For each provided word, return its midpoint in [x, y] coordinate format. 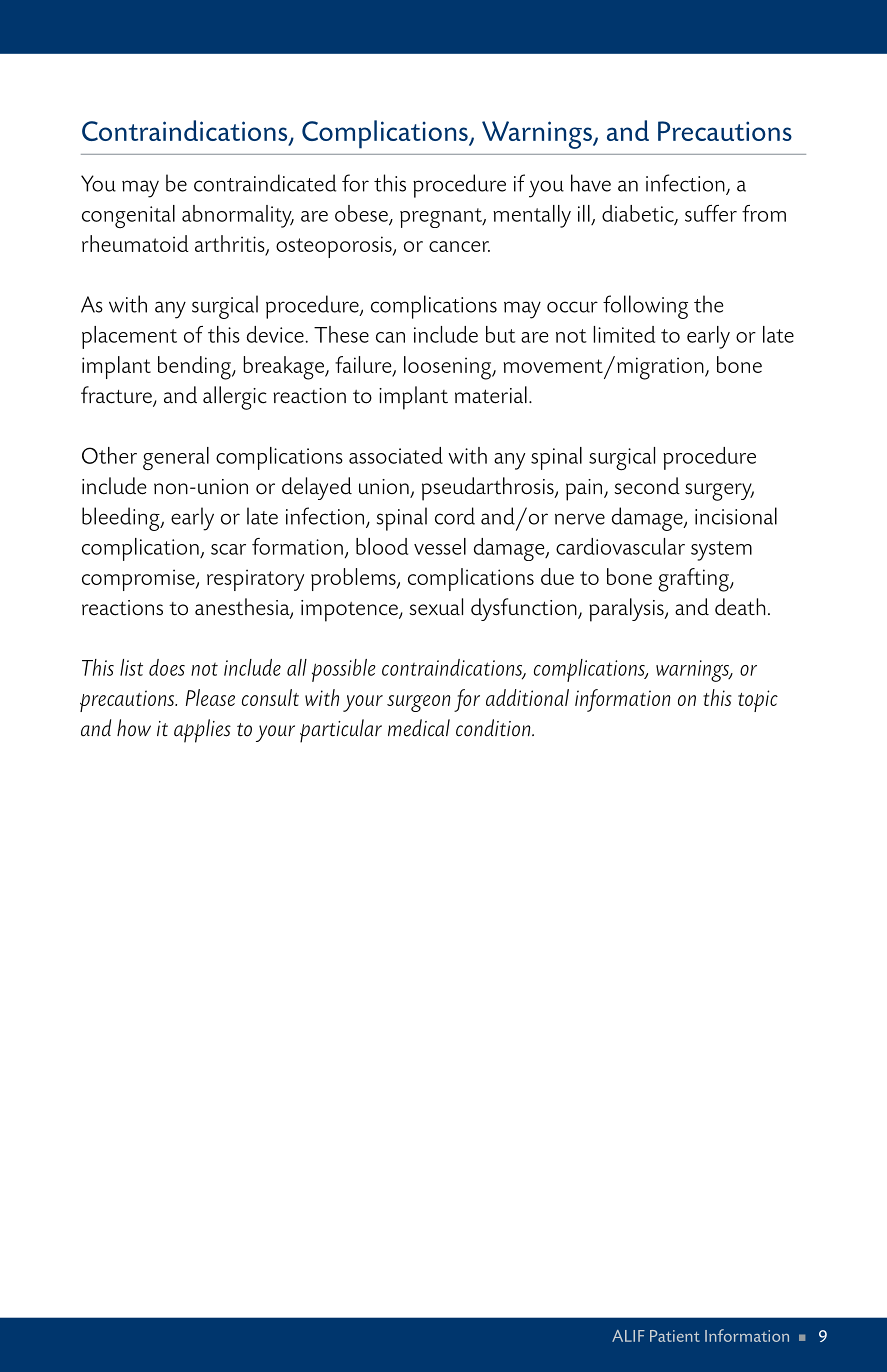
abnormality [238, 216]
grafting [694, 580]
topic [758, 701]
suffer [711, 213]
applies [202, 731]
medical [419, 728]
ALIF [628, 1336]
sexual [436, 607]
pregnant [442, 218]
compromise [139, 580]
